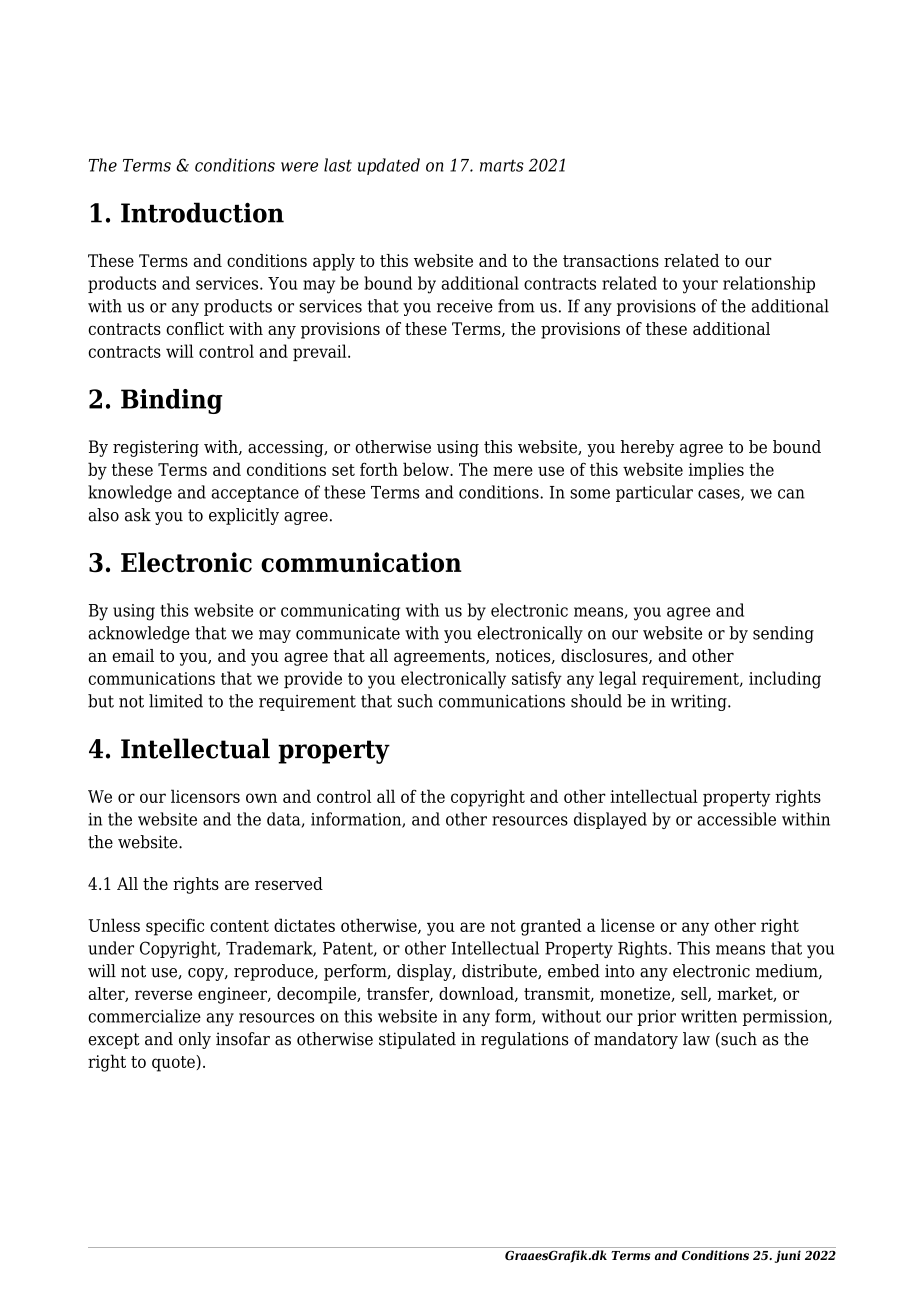 The height and width of the image is (1308, 924). Describe the element at coordinates (700, 702) in the image. I see `writing` at that location.
